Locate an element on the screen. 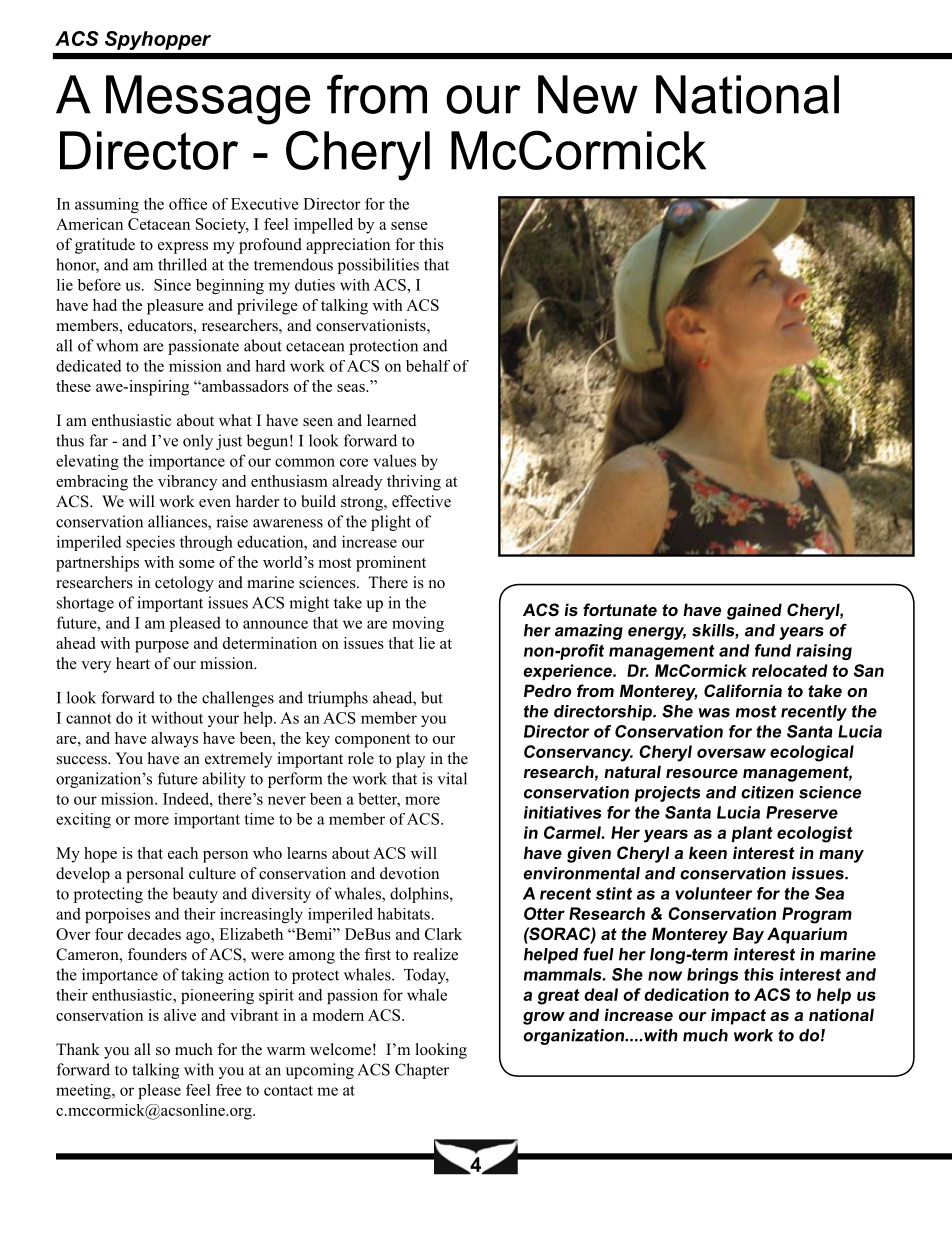  impelled is located at coordinates (323, 226).
